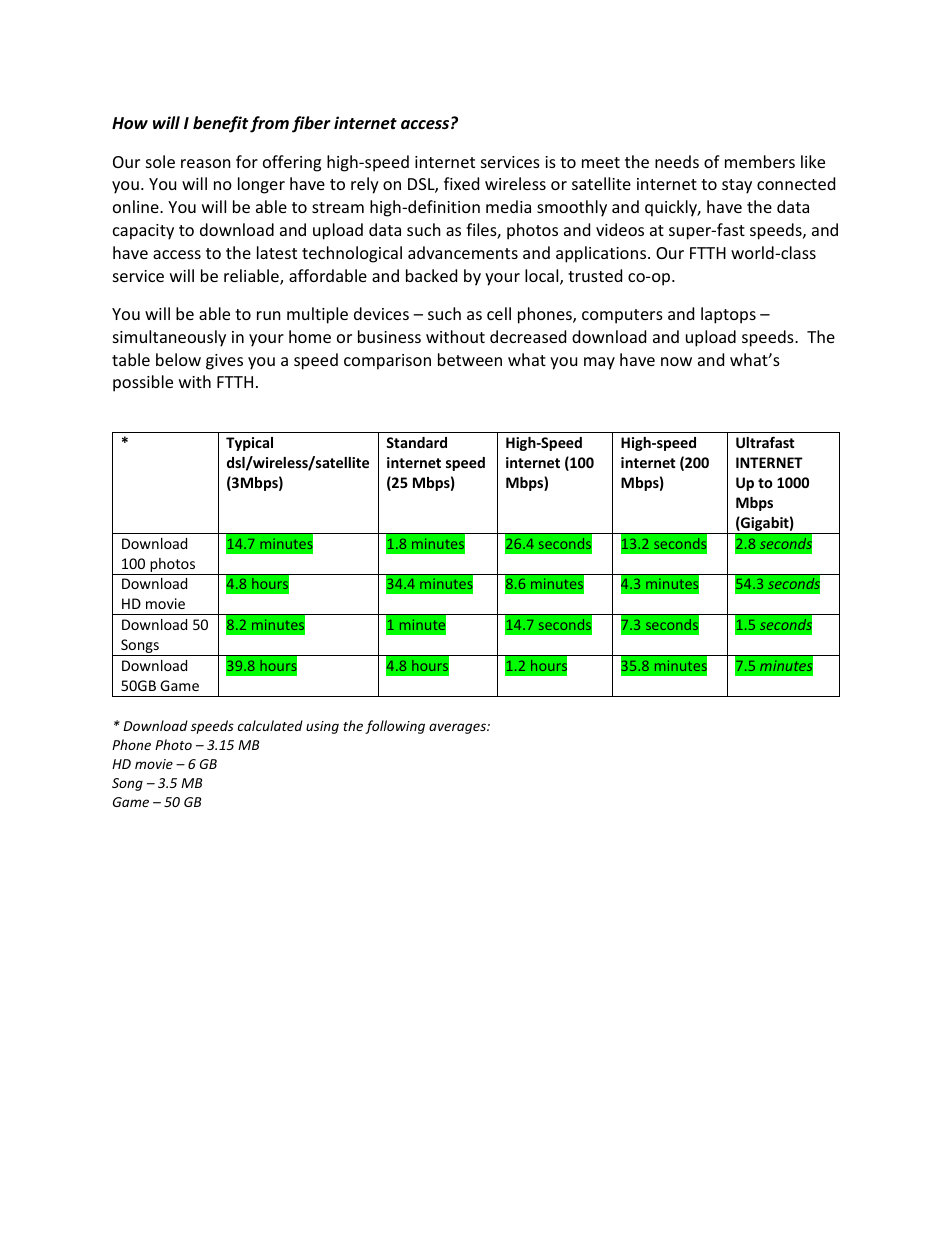 This image has width=952, height=1233. What do you see at coordinates (676, 361) in the image?
I see `now` at bounding box center [676, 361].
